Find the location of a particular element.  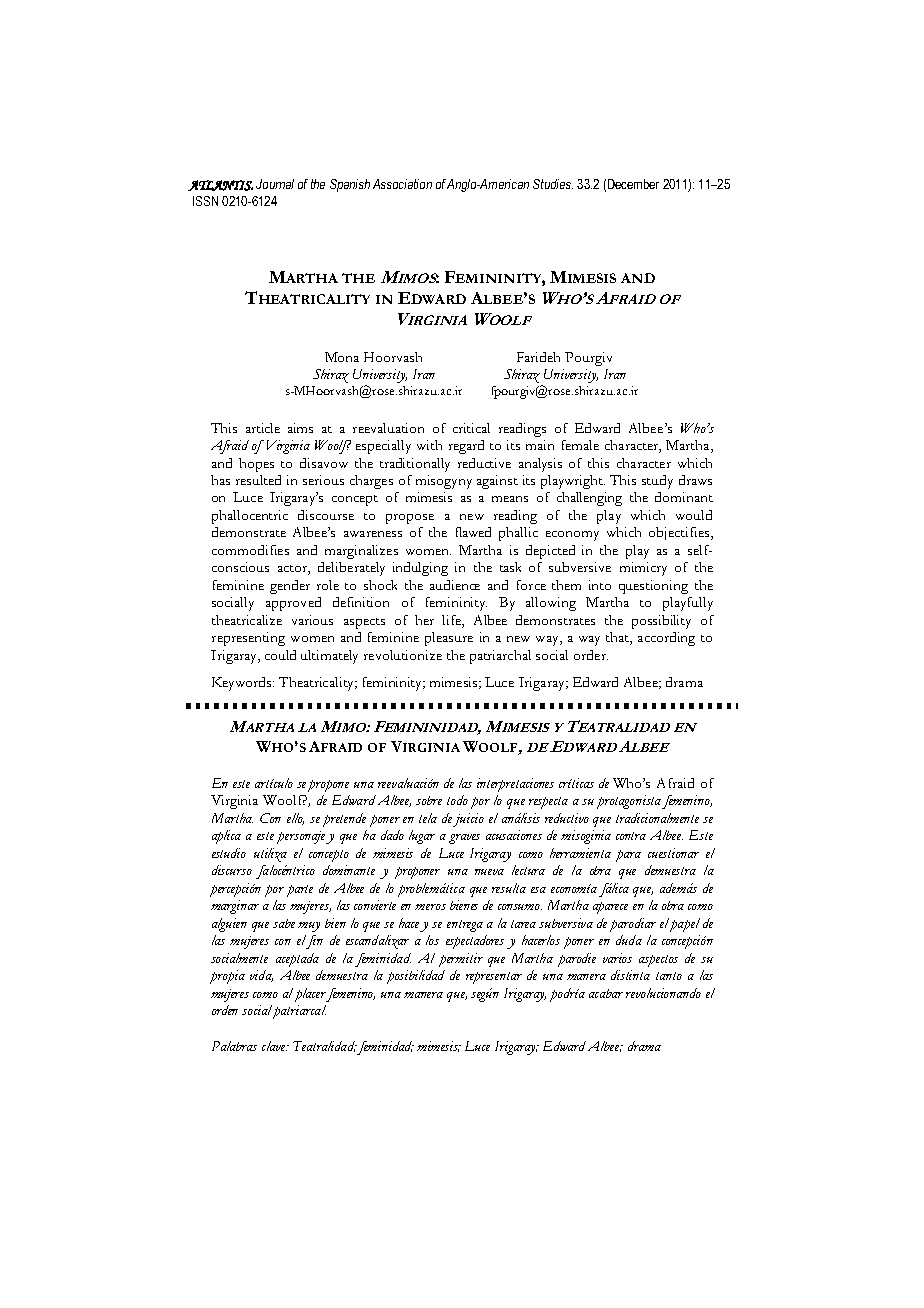

Studies is located at coordinates (553, 184).
